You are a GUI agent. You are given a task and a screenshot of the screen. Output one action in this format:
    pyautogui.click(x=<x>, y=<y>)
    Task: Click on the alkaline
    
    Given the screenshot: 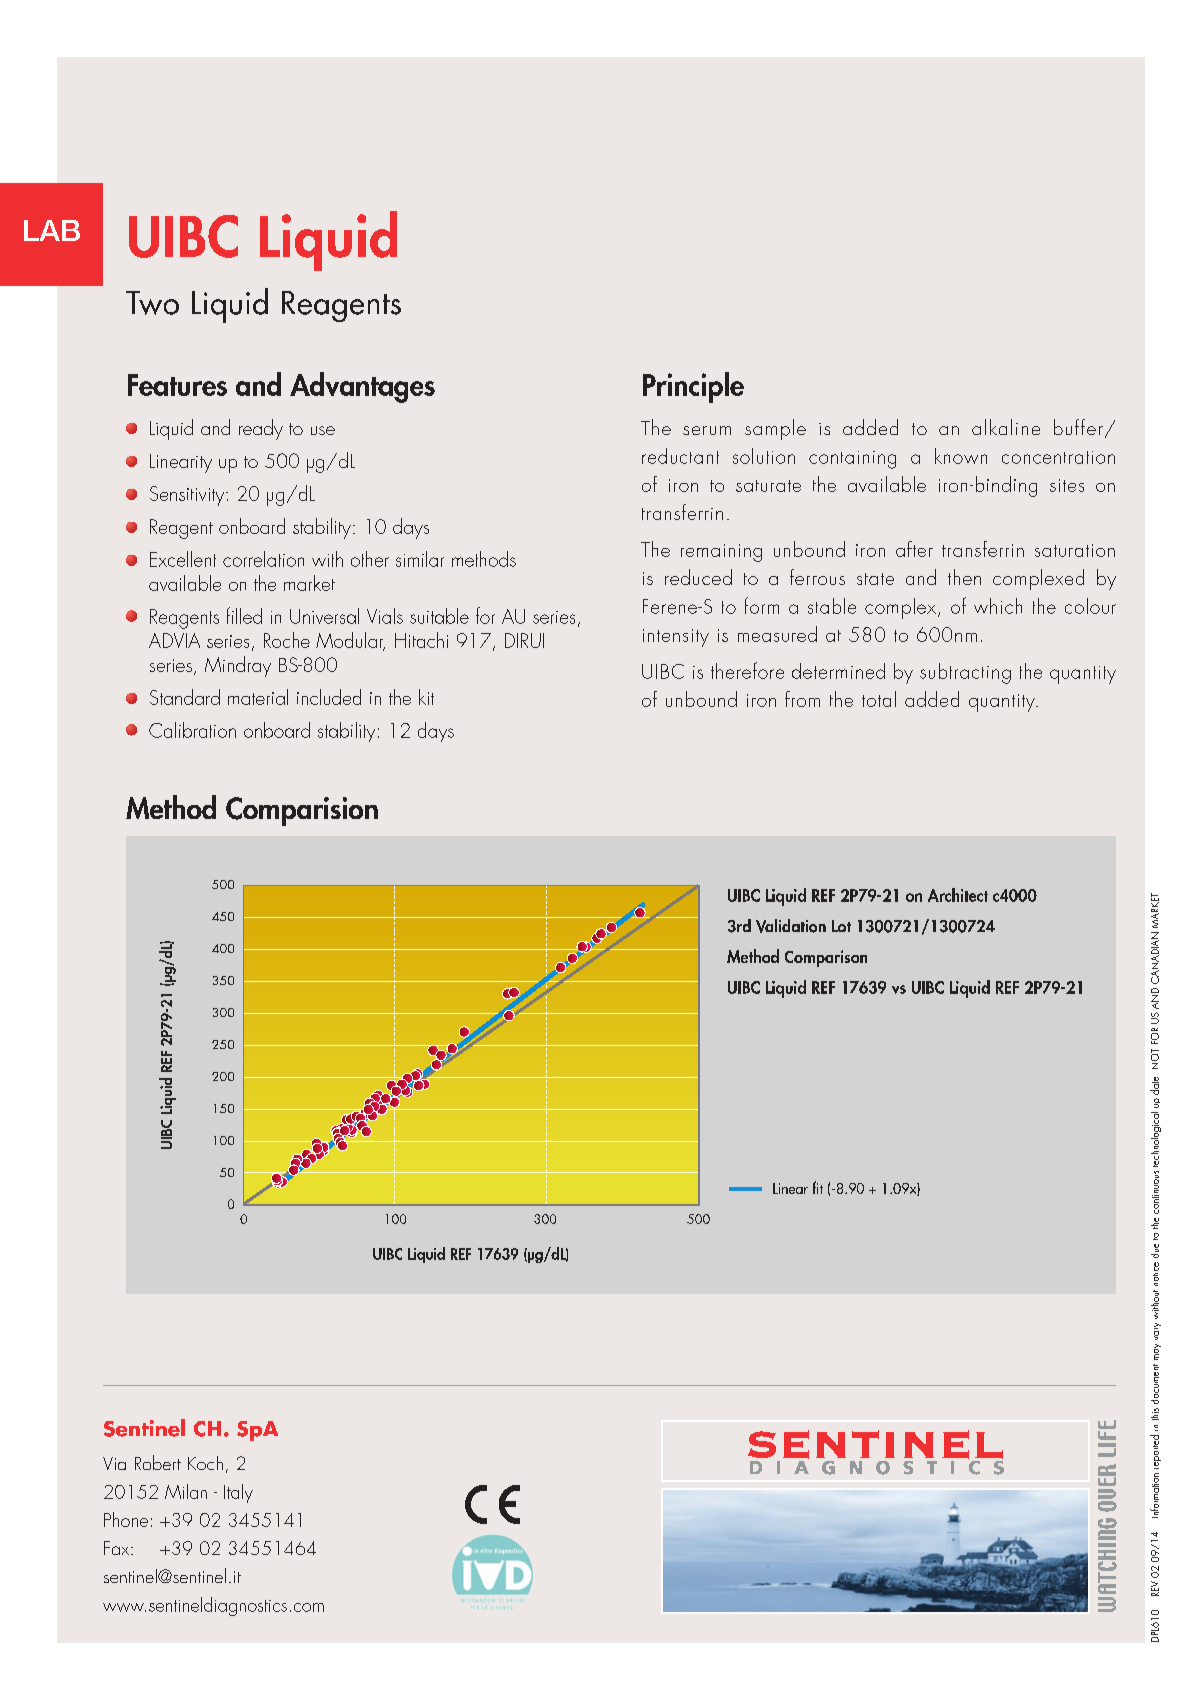 What is the action you would take?
    pyautogui.click(x=1006, y=427)
